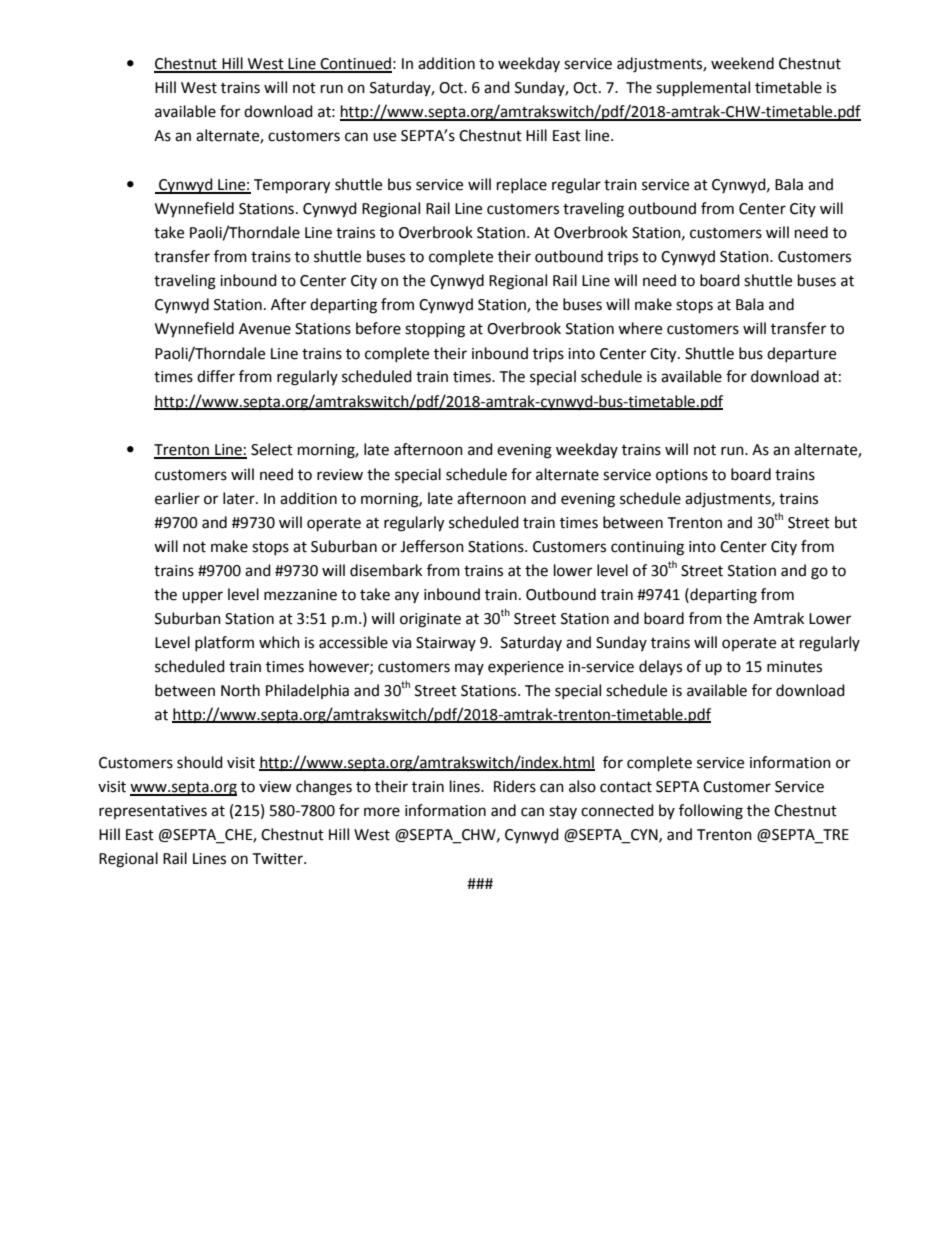 Image resolution: width=952 pixels, height=1233 pixels. What do you see at coordinates (522, 185) in the screenshot?
I see `replace` at bounding box center [522, 185].
